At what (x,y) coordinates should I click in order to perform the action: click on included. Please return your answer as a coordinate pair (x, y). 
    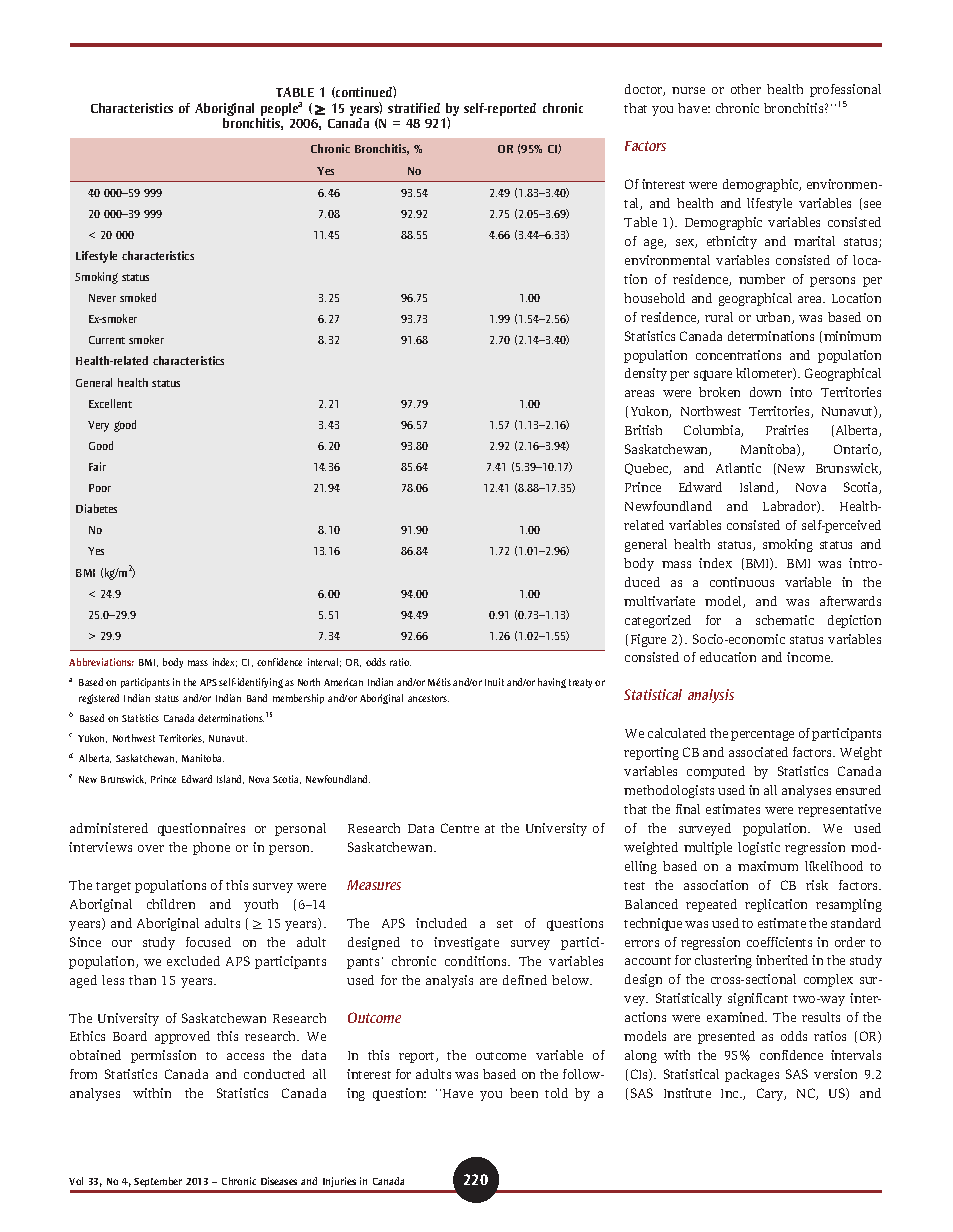
    Looking at the image, I should click on (441, 923).
